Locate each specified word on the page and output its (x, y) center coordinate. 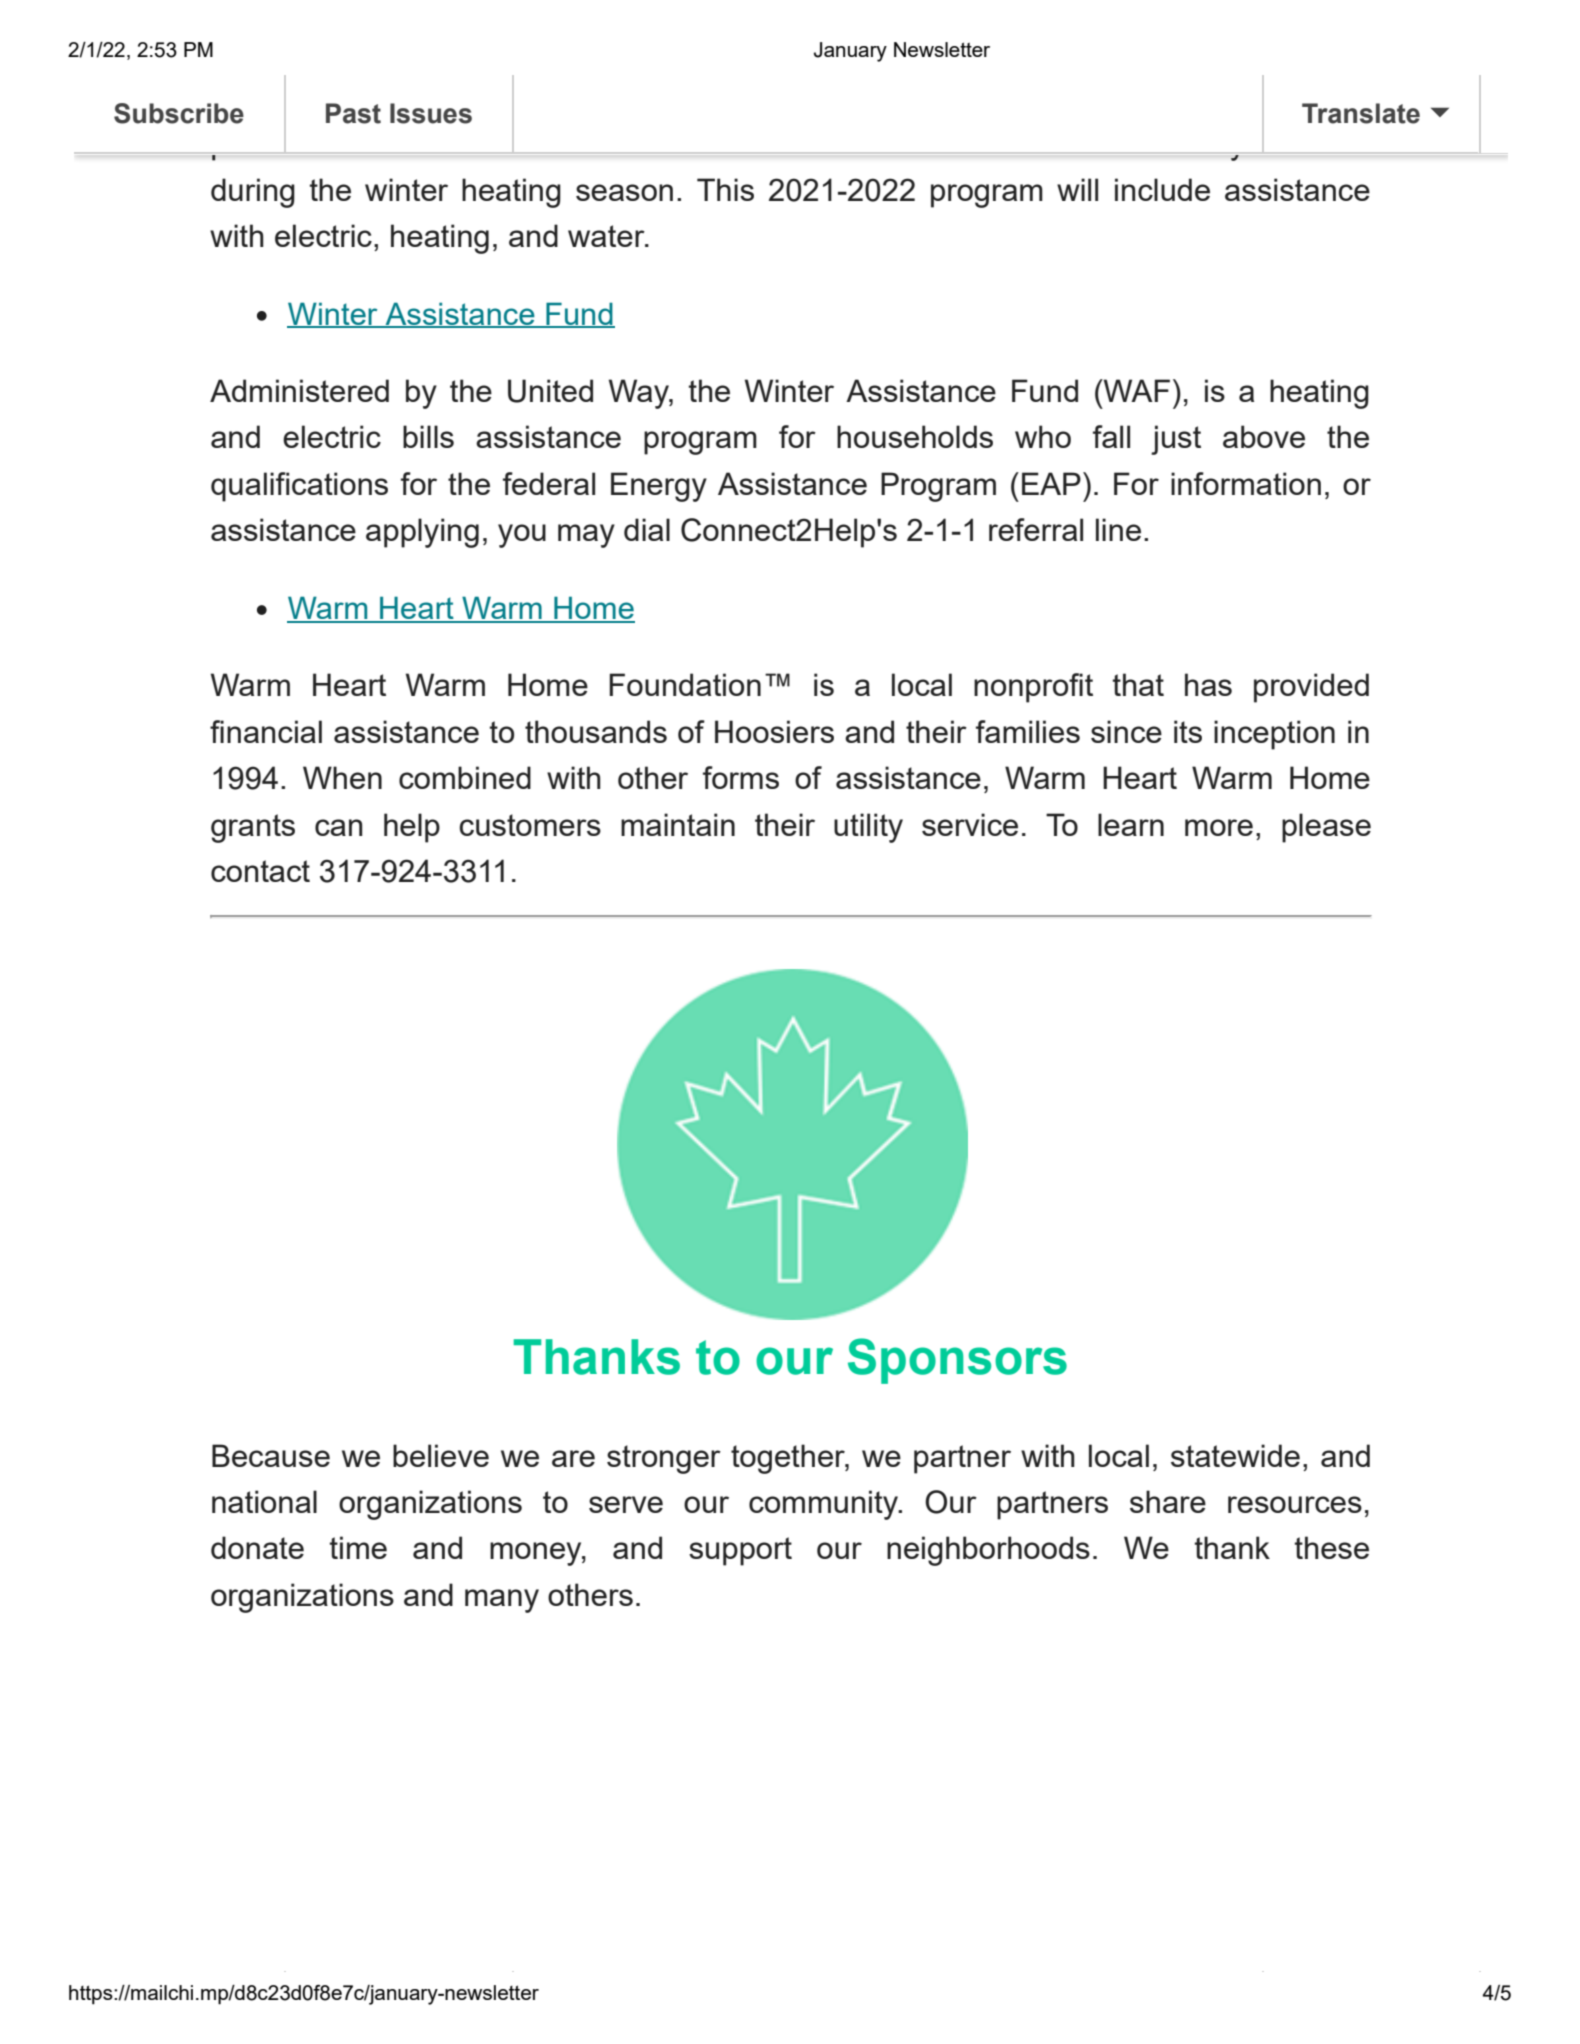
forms (741, 777)
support (740, 1551)
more (1219, 827)
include (1162, 189)
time (358, 1547)
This (725, 189)
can (338, 827)
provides (269, 145)
